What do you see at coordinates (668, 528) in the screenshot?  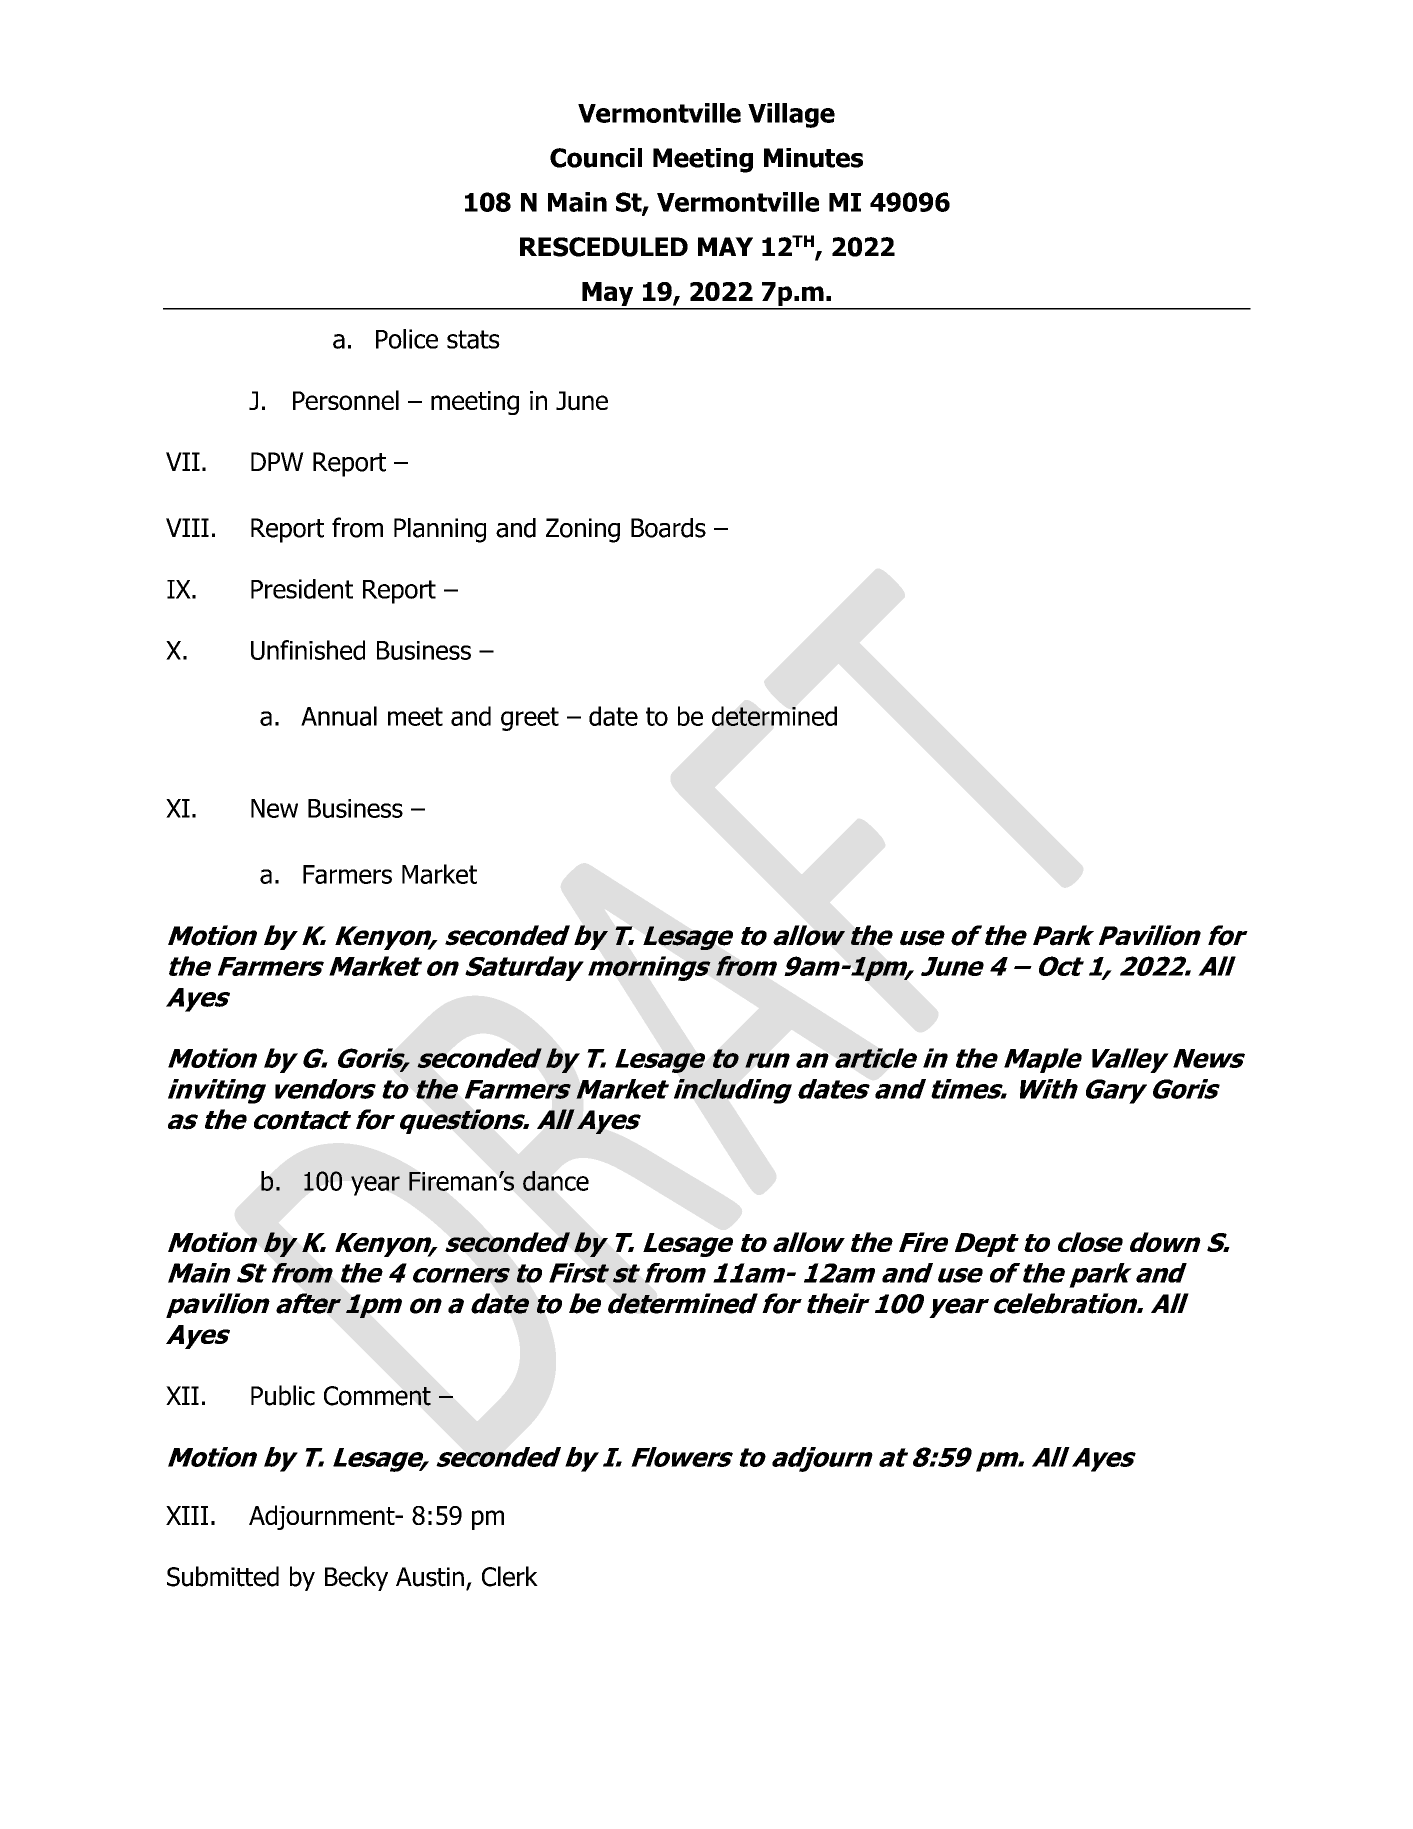 I see `Boards` at bounding box center [668, 528].
